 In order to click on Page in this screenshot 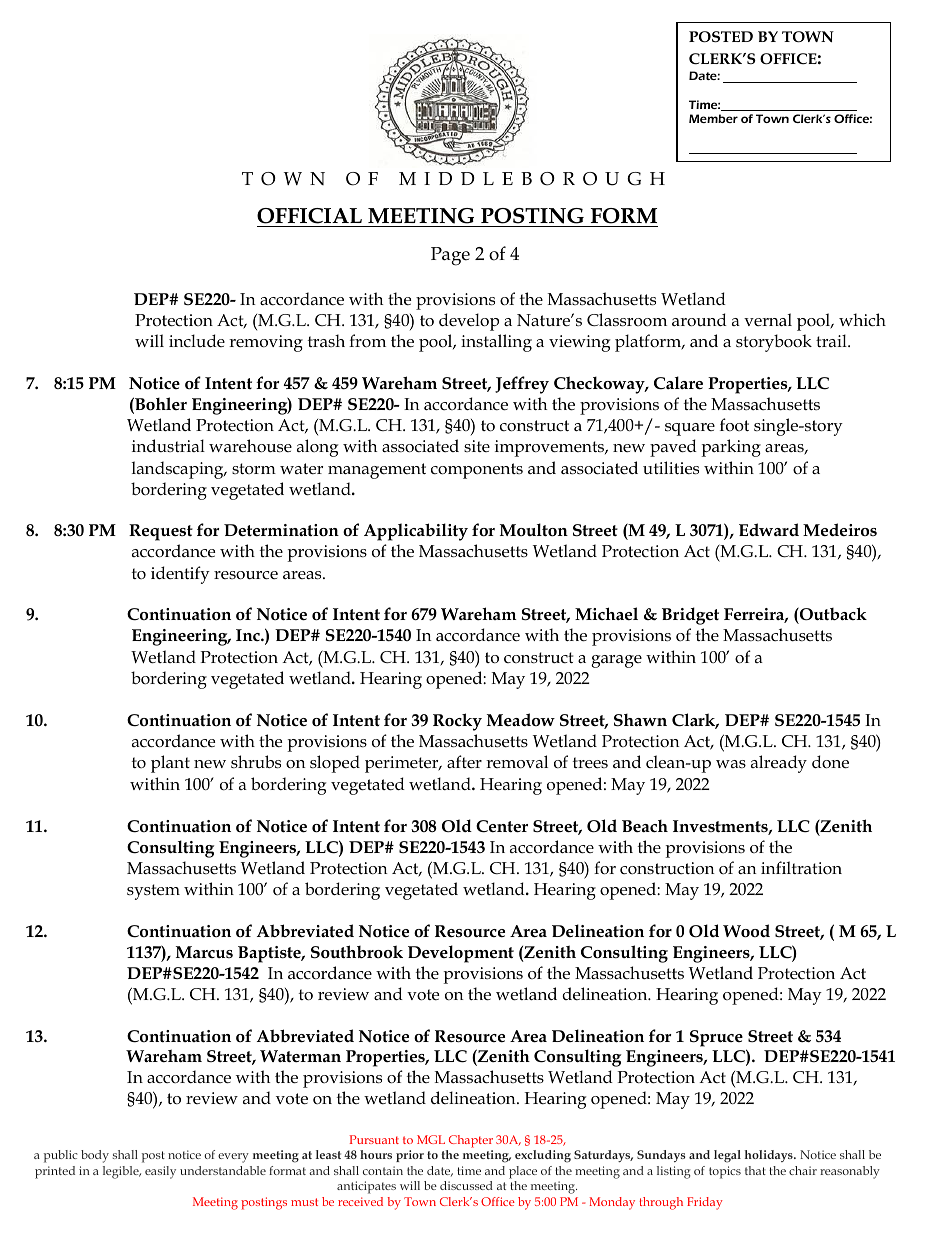, I will do `click(450, 256)`.
